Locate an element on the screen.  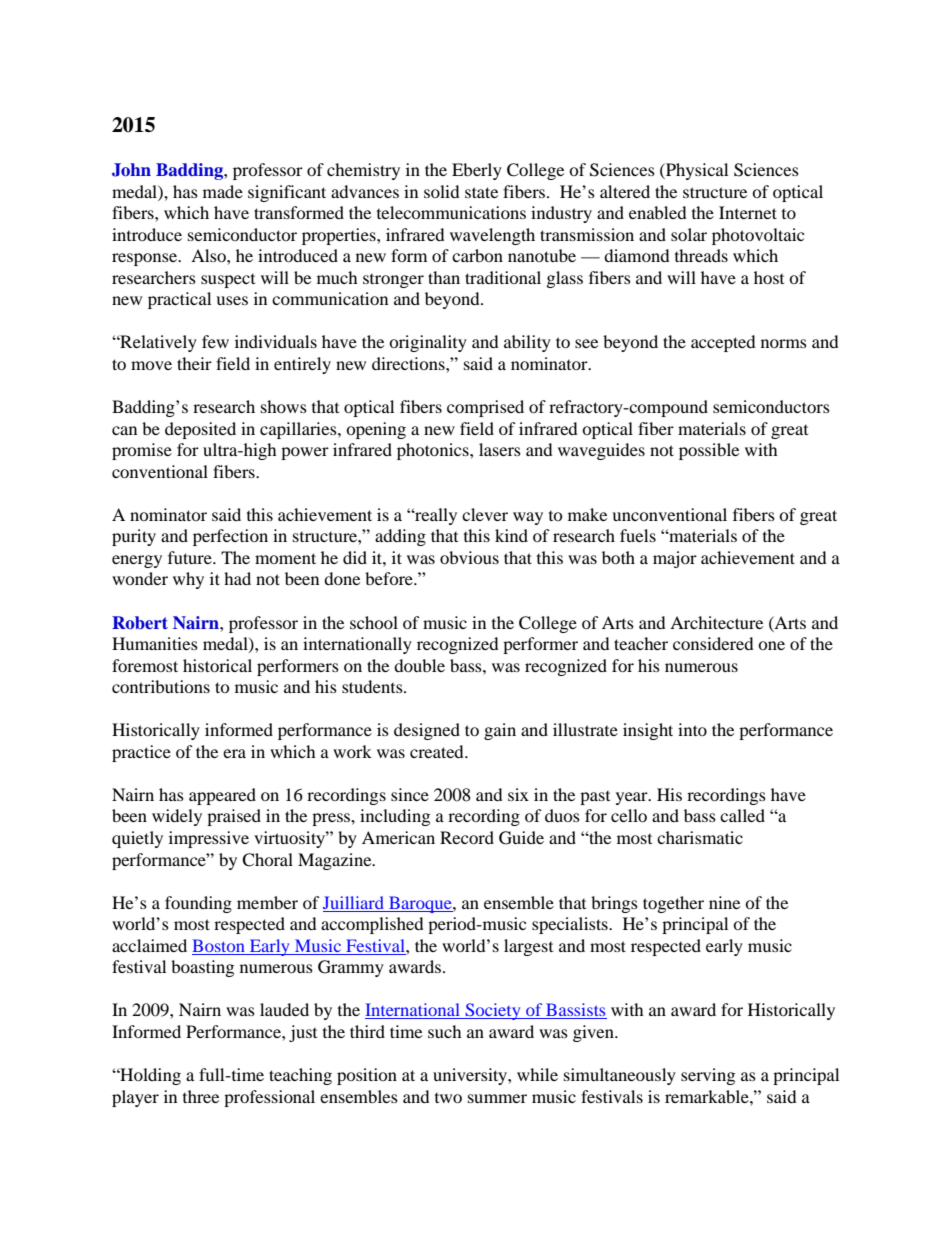
made is located at coordinates (223, 191).
